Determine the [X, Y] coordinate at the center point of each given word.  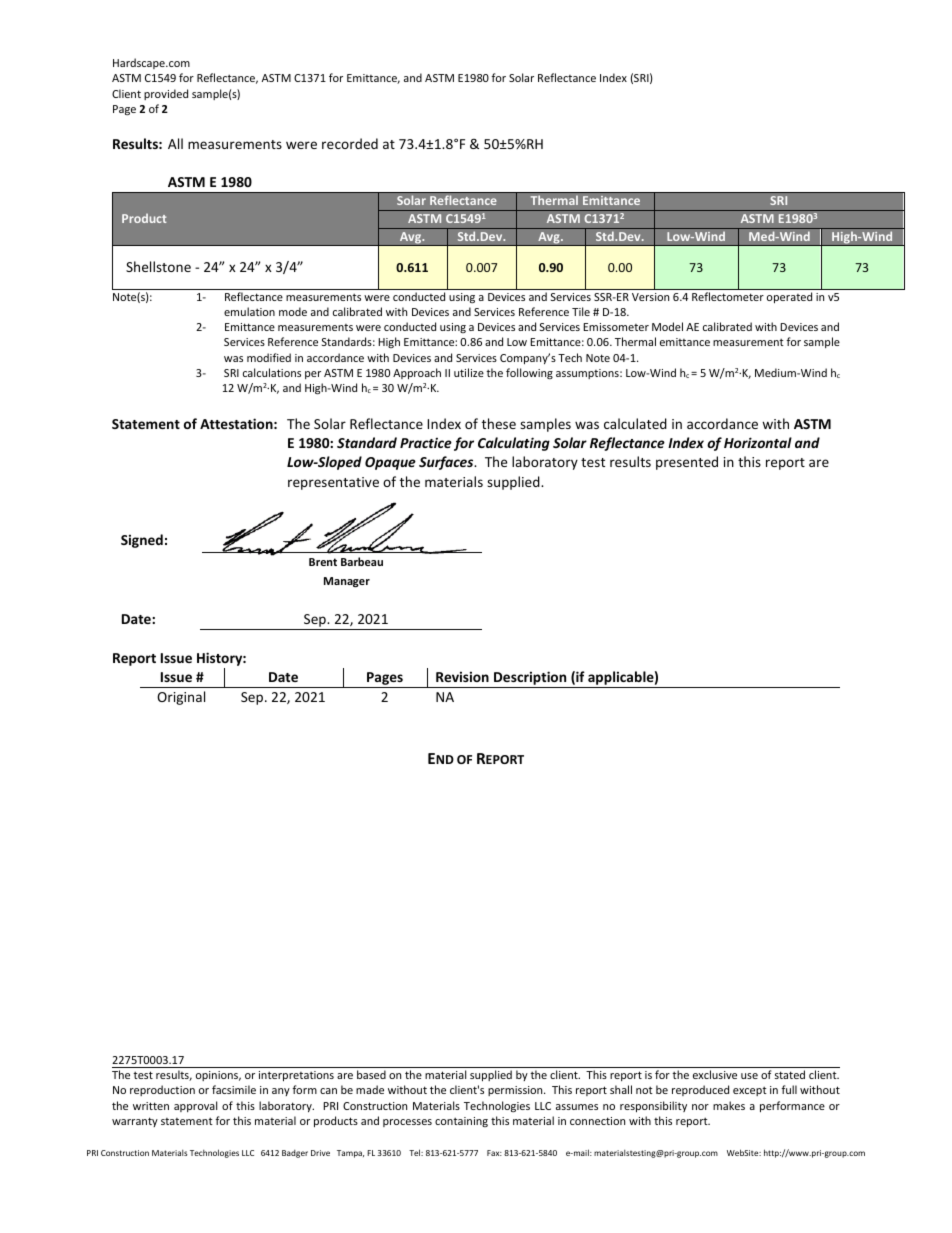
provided [166, 94]
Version [650, 297]
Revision [462, 676]
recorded [350, 143]
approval [195, 1106]
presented [687, 463]
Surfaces [447, 463]
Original [181, 698]
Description [530, 679]
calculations [272, 372]
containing [461, 1122]
